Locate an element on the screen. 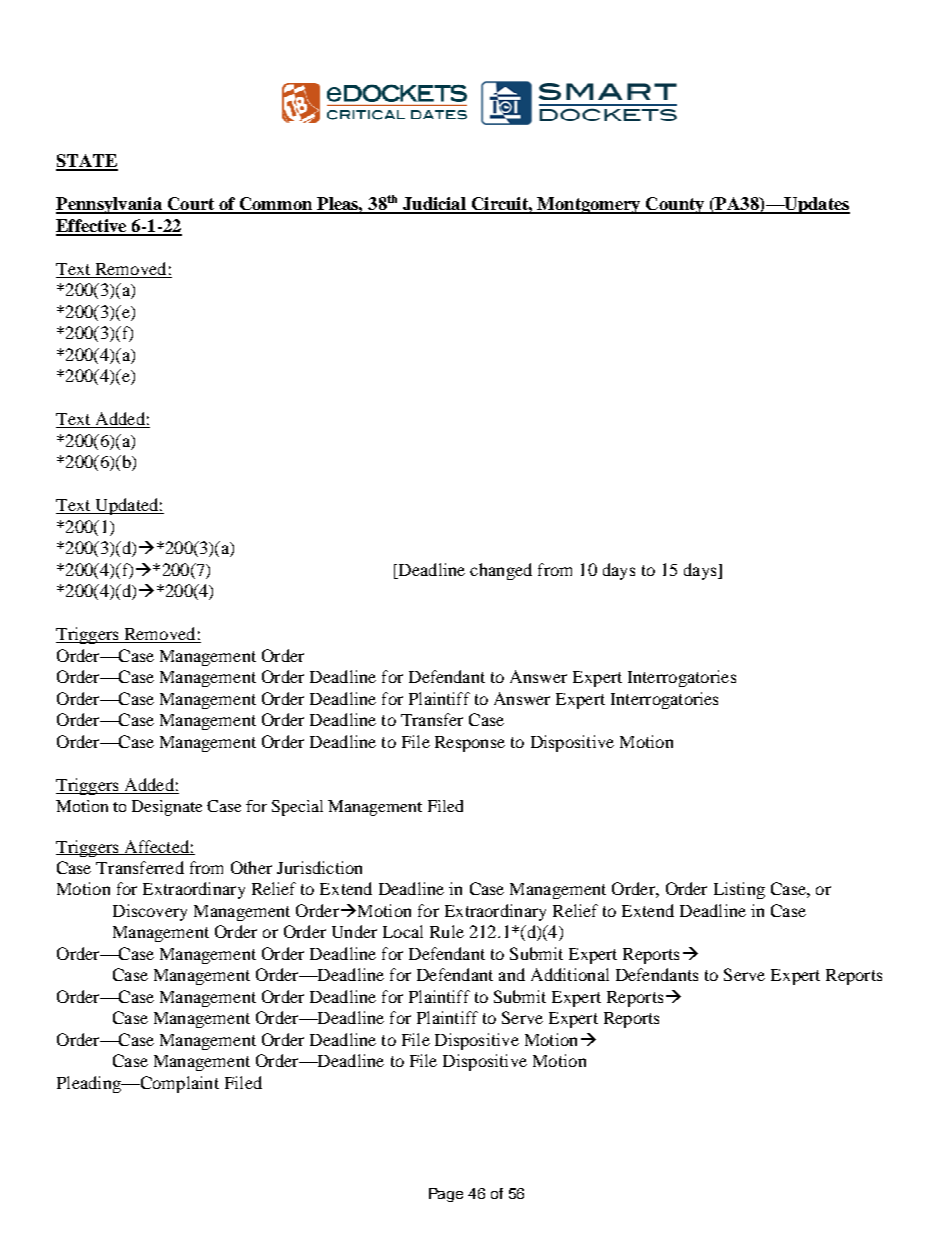 The width and height of the screenshot is (952, 1233). Judicial is located at coordinates (434, 205).
